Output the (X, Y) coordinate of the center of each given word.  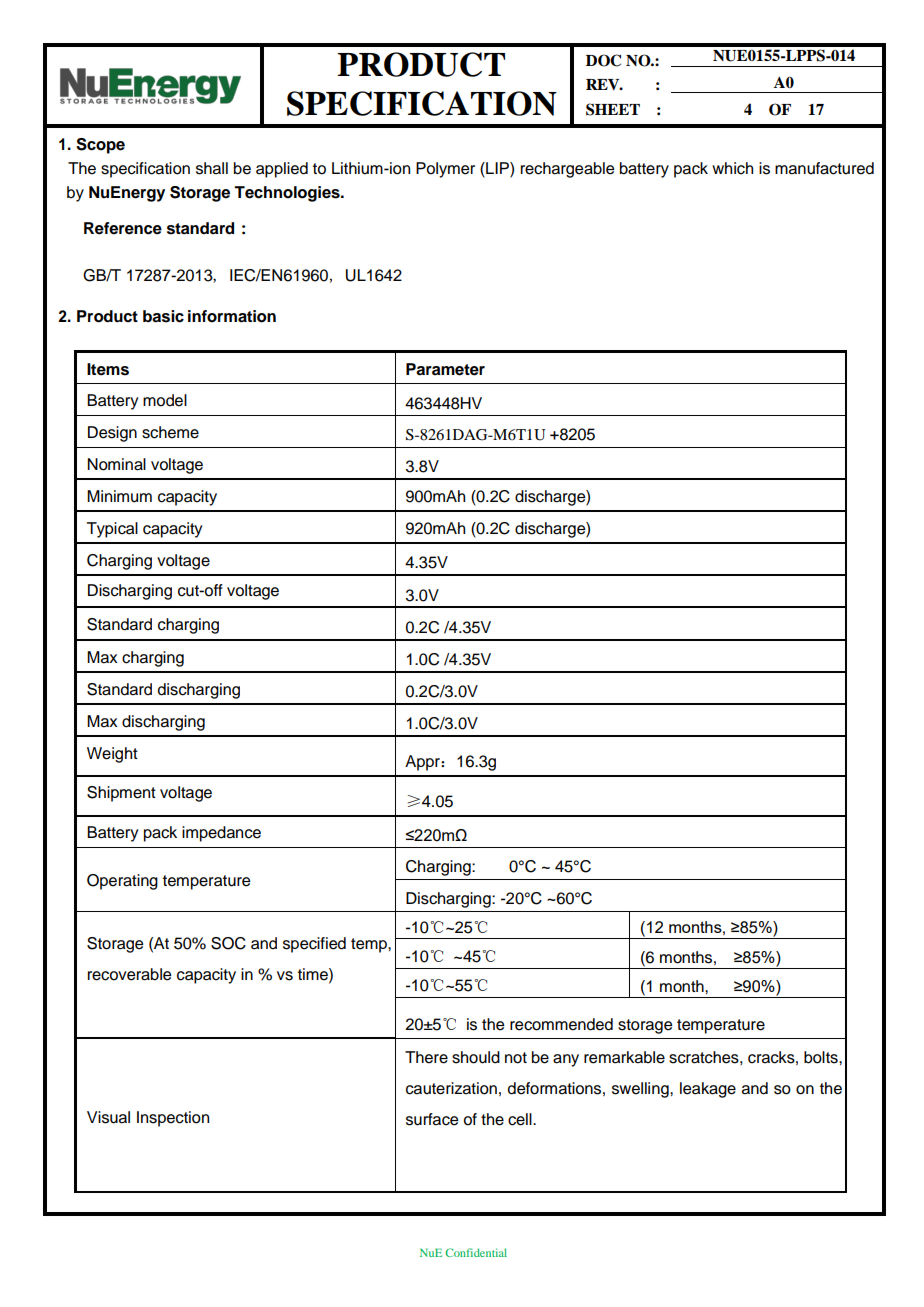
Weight (112, 755)
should (476, 1057)
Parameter (445, 369)
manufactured (824, 168)
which (732, 168)
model (165, 400)
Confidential (476, 1252)
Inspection (173, 1119)
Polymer (445, 170)
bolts (822, 1057)
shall (212, 168)
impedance (221, 834)
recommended (561, 1024)
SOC (228, 943)
